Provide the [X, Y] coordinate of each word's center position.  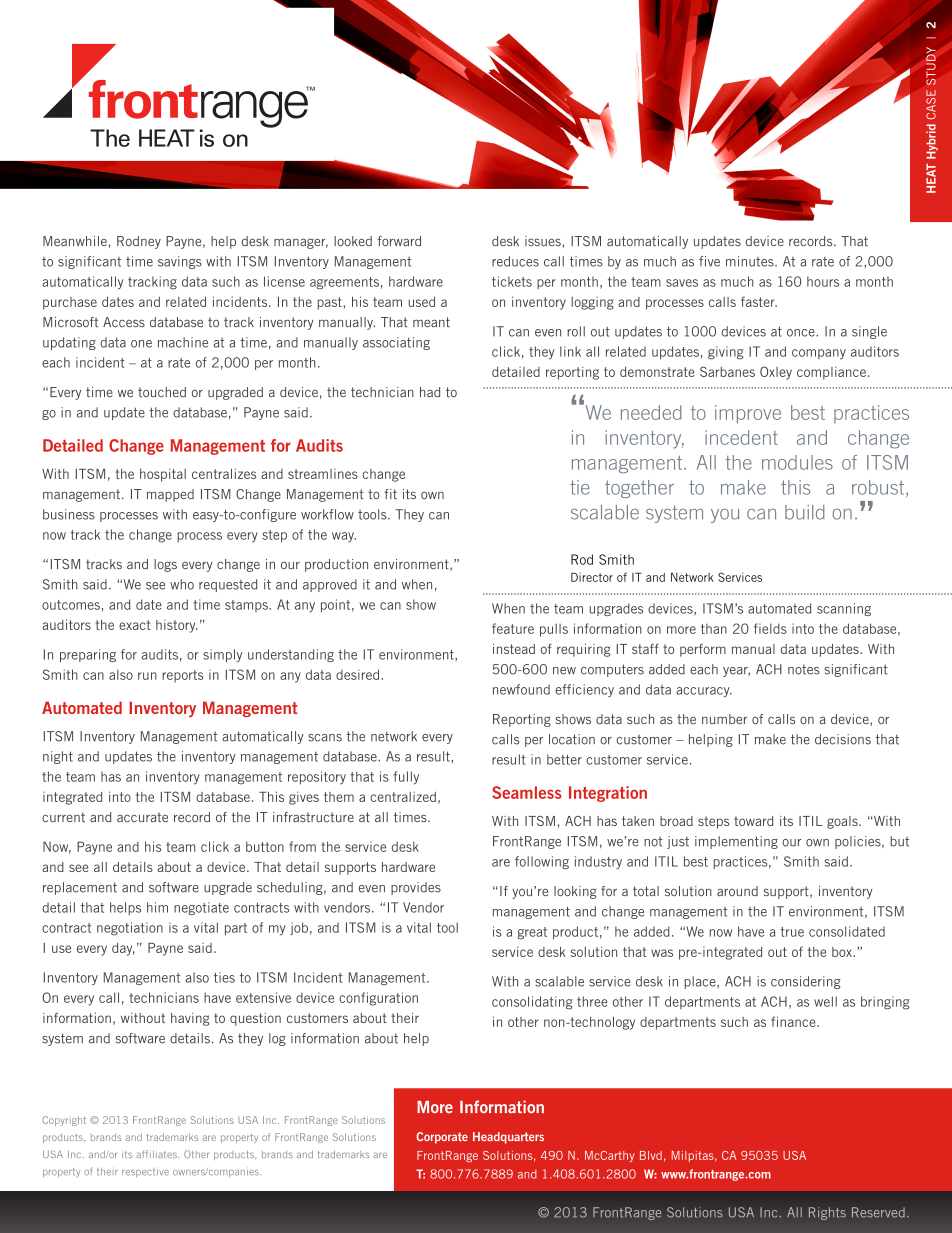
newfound [521, 689]
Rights [827, 1213]
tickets [512, 281]
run [147, 676]
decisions [843, 739]
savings [180, 262]
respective [145, 1172]
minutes [751, 261]
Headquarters [508, 1138]
